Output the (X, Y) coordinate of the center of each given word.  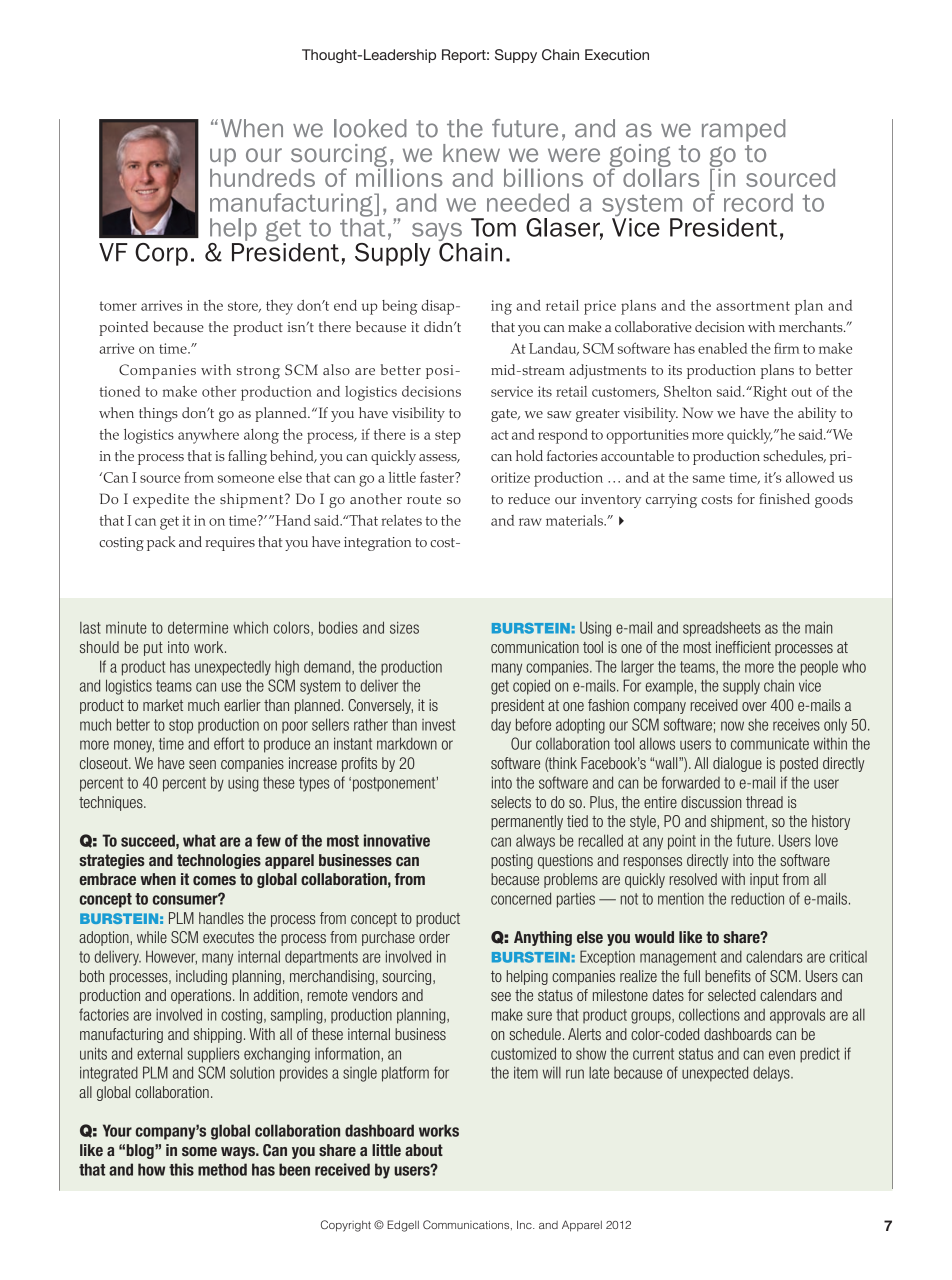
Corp (161, 254)
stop (181, 726)
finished (784, 498)
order (434, 937)
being (400, 307)
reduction (757, 899)
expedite (161, 500)
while (152, 937)
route (424, 499)
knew (471, 153)
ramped (743, 130)
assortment (753, 306)
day (501, 726)
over (754, 706)
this (181, 1169)
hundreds (262, 176)
